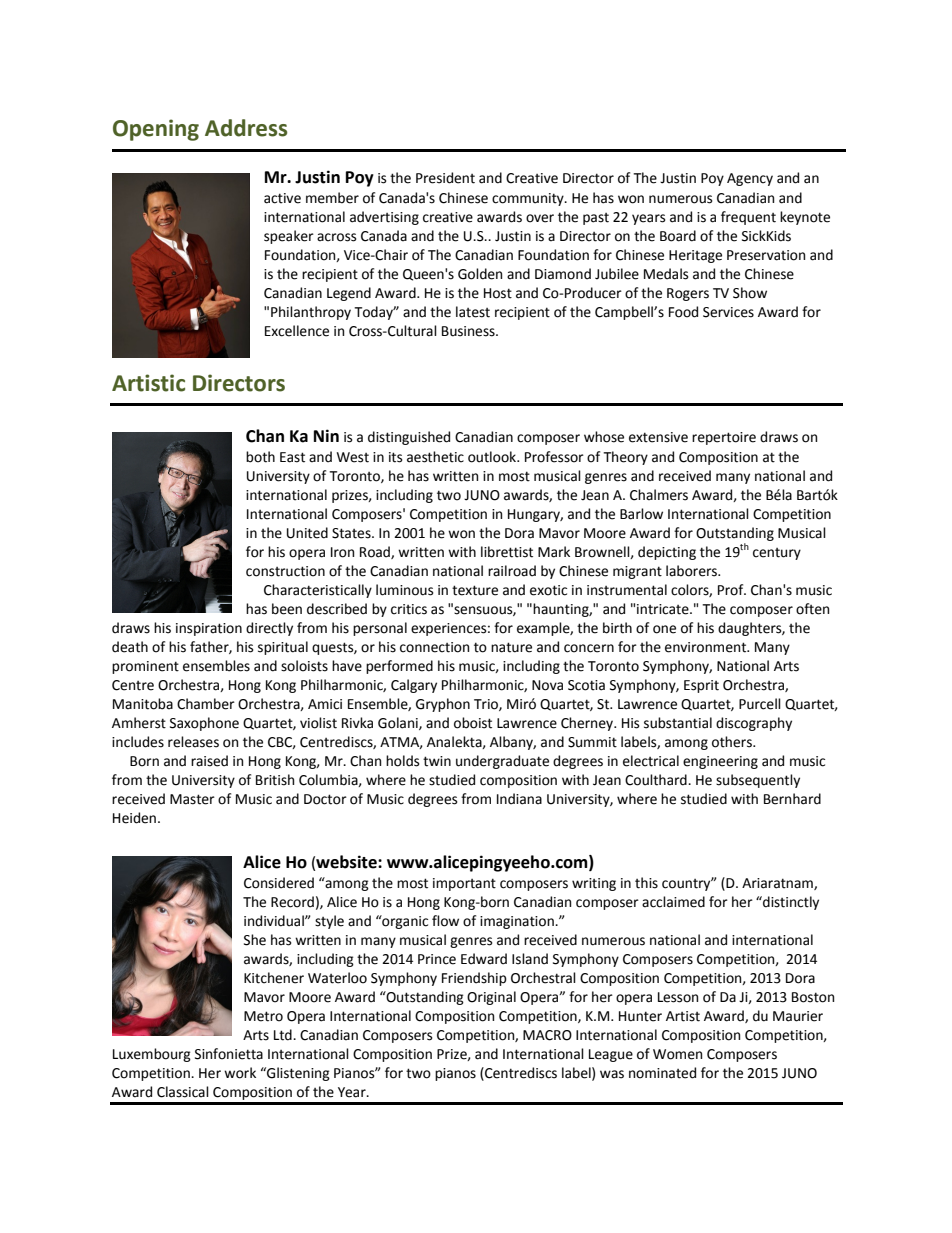  Describe the element at coordinates (445, 178) in the page. I see `President` at that location.
